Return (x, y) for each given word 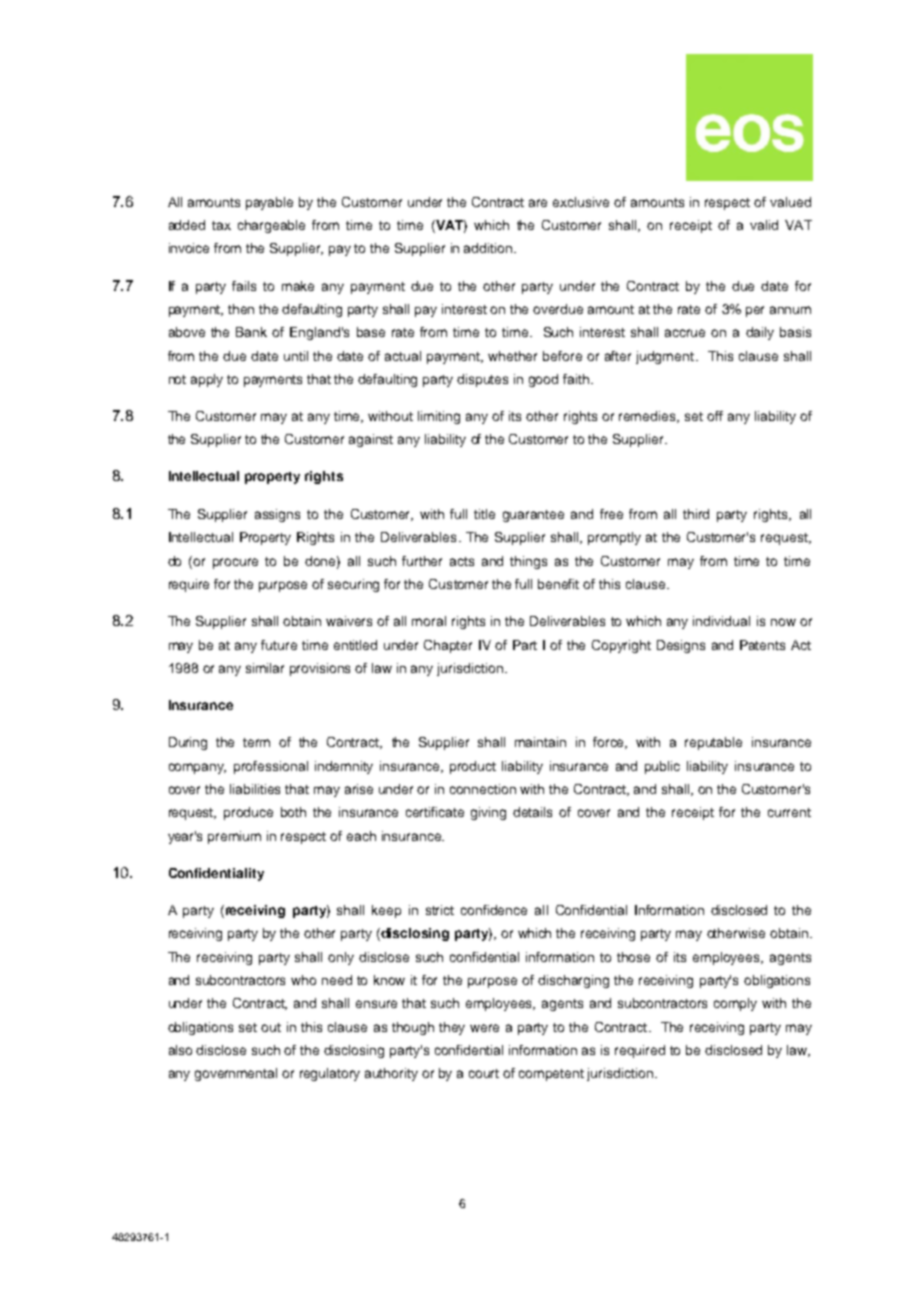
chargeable (271, 226)
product (473, 767)
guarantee (533, 516)
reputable (713, 743)
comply (735, 1004)
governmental (236, 1074)
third (696, 514)
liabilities (255, 789)
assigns (277, 515)
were (484, 1028)
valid (764, 225)
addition (489, 248)
